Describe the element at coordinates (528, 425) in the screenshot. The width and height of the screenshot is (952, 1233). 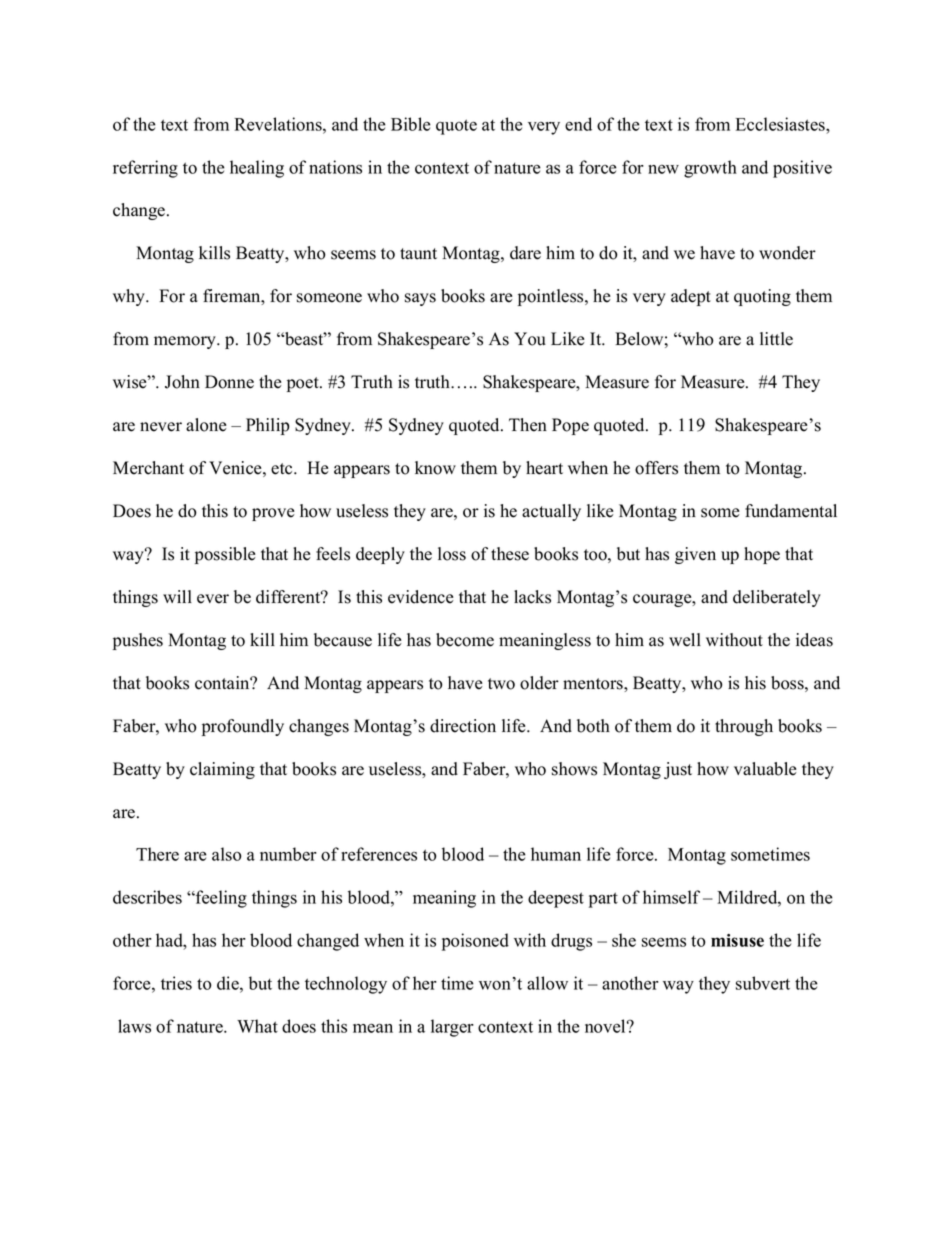
I see `Then` at that location.
